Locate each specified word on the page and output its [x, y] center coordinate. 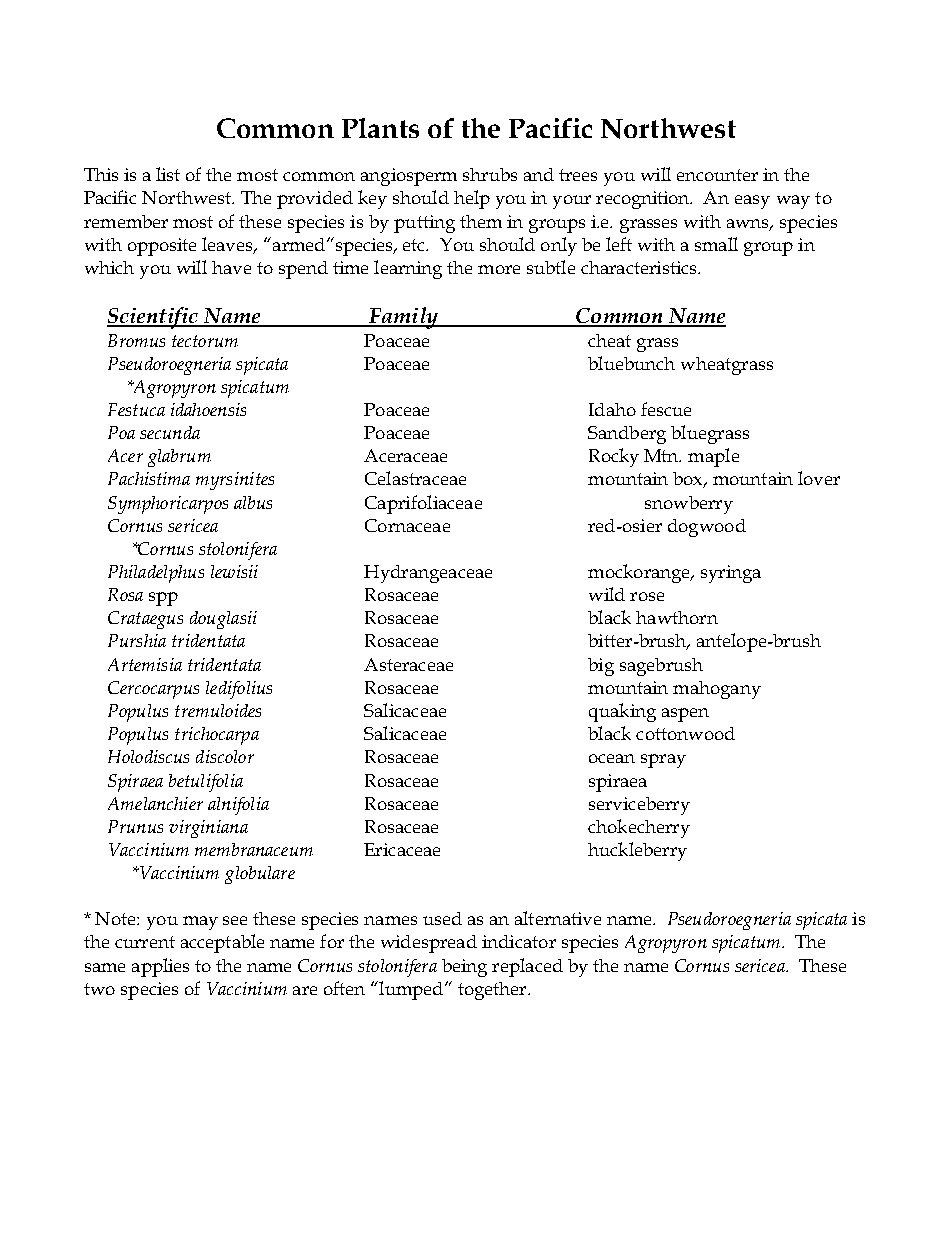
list [168, 174]
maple [713, 457]
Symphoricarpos [168, 505]
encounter [717, 175]
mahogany [717, 690]
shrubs [490, 174]
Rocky [614, 457]
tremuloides [218, 710]
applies [160, 967]
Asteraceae [408, 664]
